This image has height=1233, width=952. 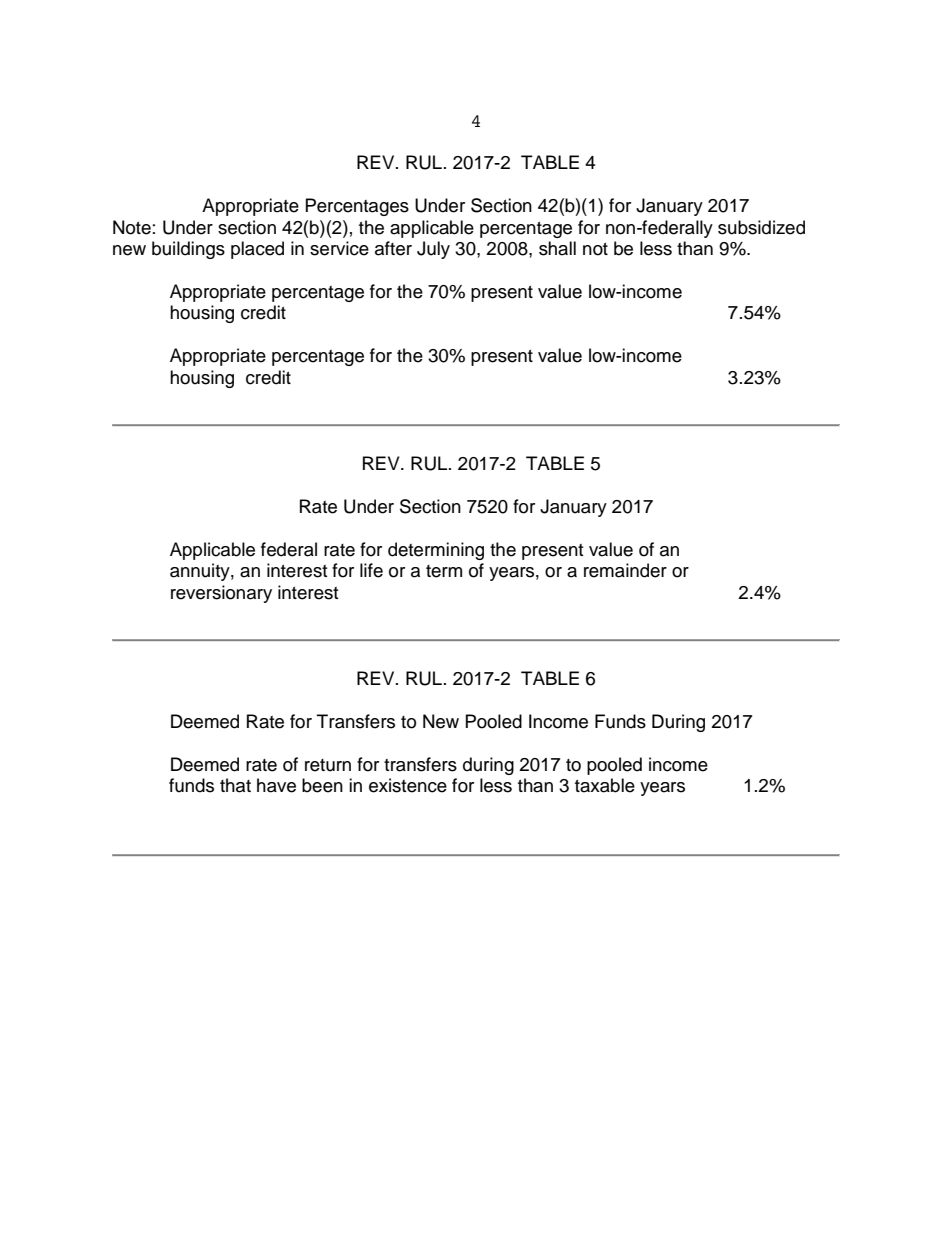 I want to click on shall, so click(x=557, y=248).
